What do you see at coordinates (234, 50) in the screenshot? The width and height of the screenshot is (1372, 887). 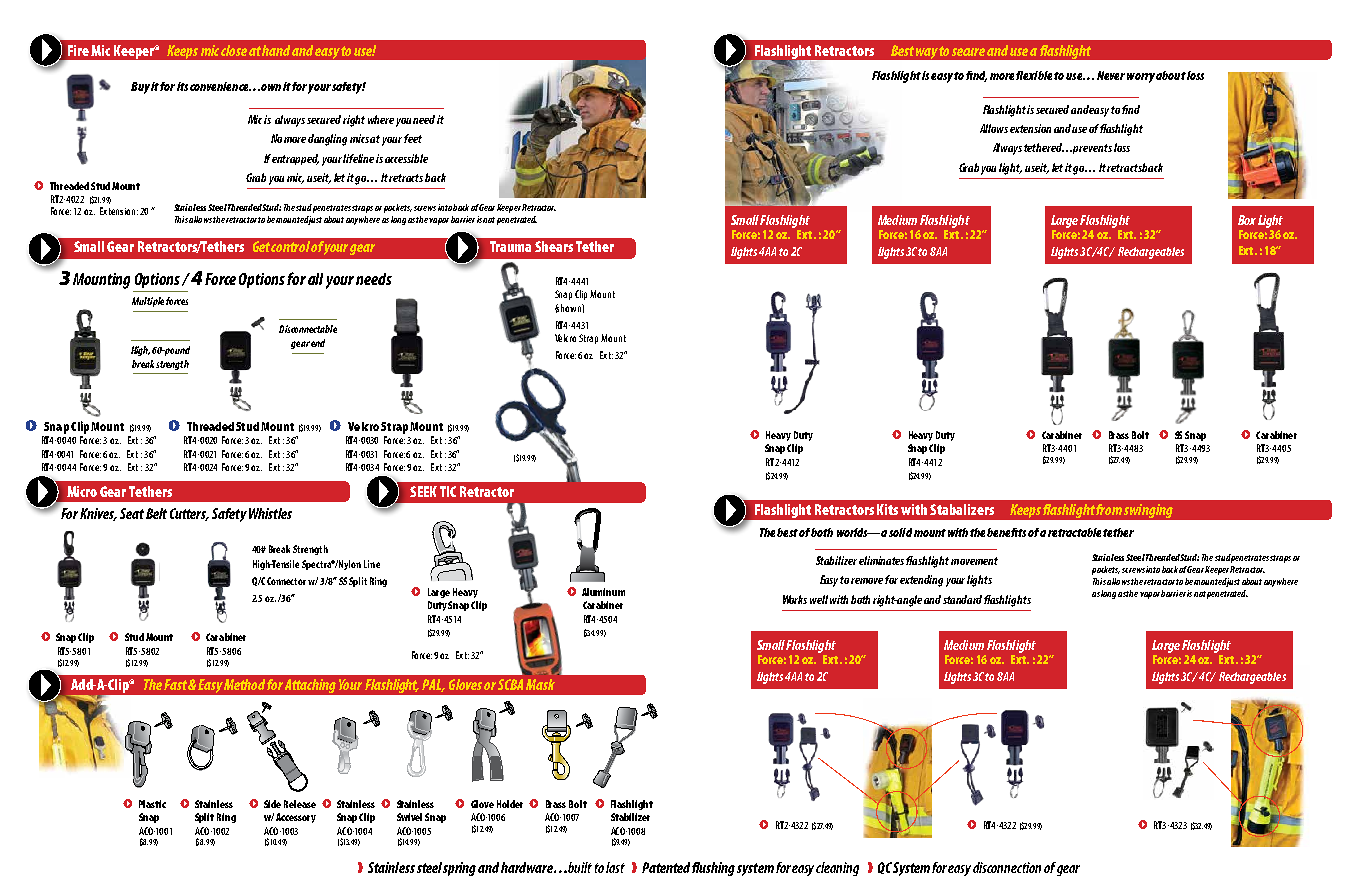 I see `close` at bounding box center [234, 50].
